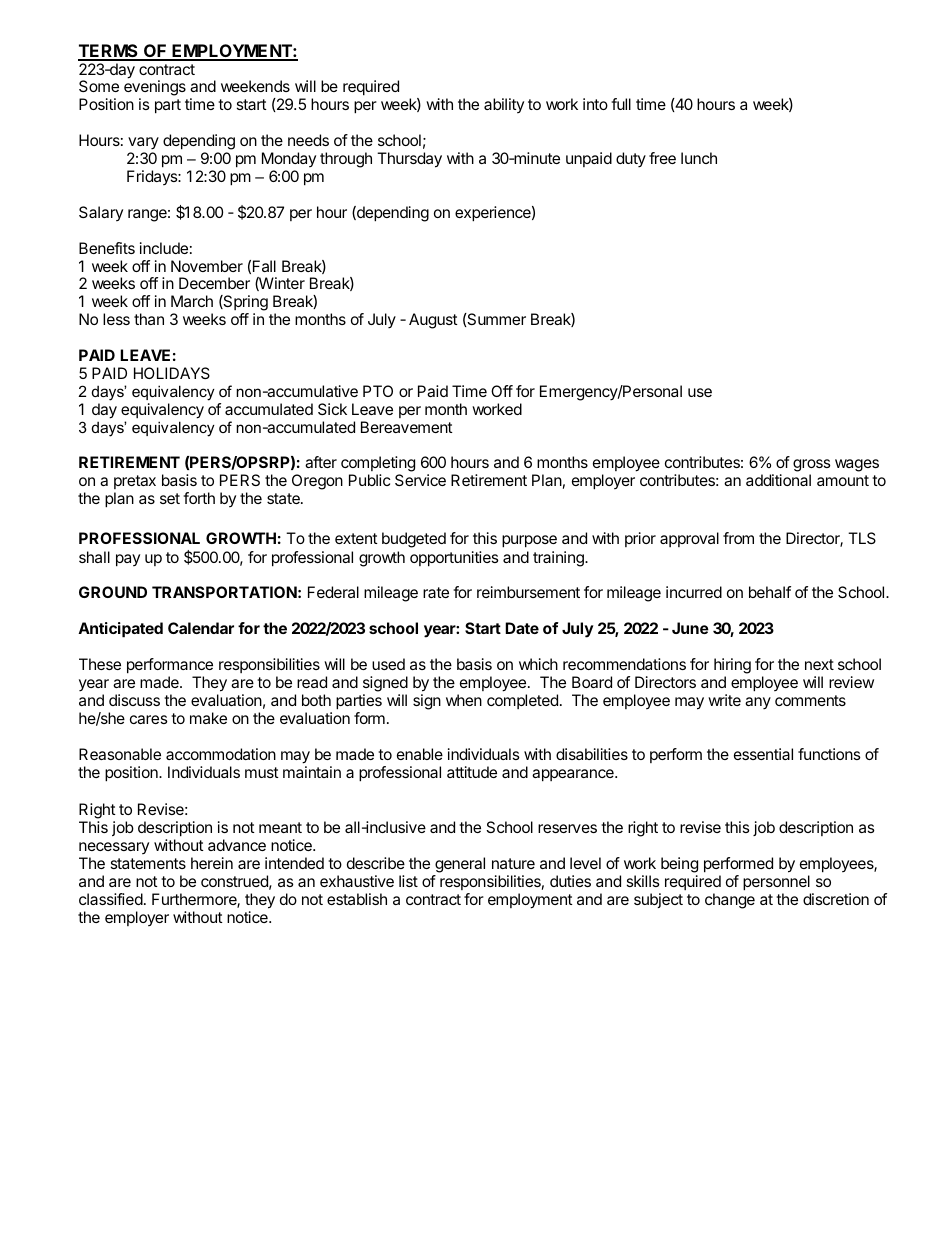 The width and height of the document is (952, 1233). What do you see at coordinates (155, 89) in the document?
I see `evenings` at bounding box center [155, 89].
